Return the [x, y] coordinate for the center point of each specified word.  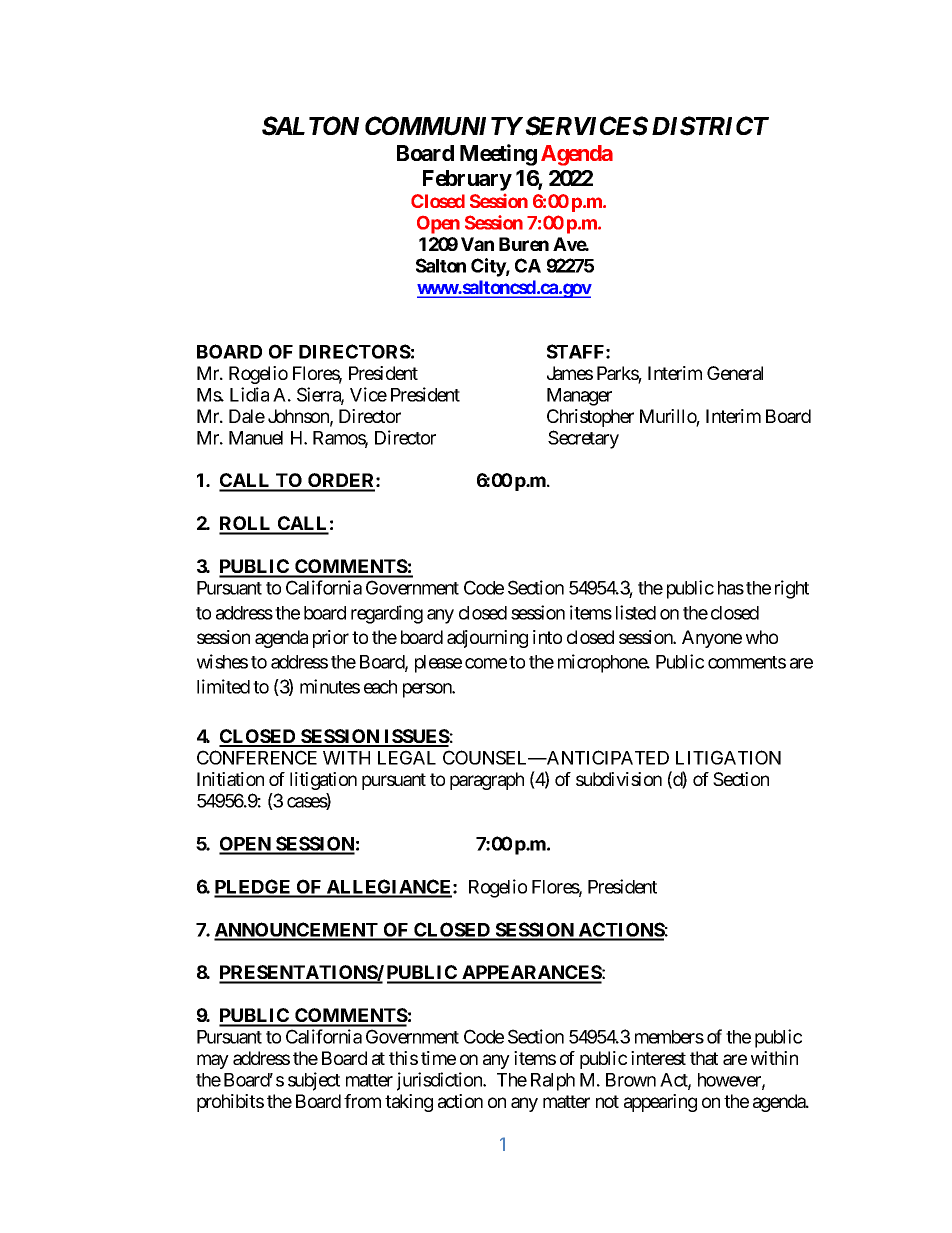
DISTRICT [710, 126]
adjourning [487, 639]
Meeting [498, 155]
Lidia [249, 394]
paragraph [487, 781]
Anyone [712, 639]
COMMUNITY [444, 126]
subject [314, 1081]
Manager [579, 397]
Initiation [230, 779]
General [735, 373]
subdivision [619, 779]
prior [331, 639]
